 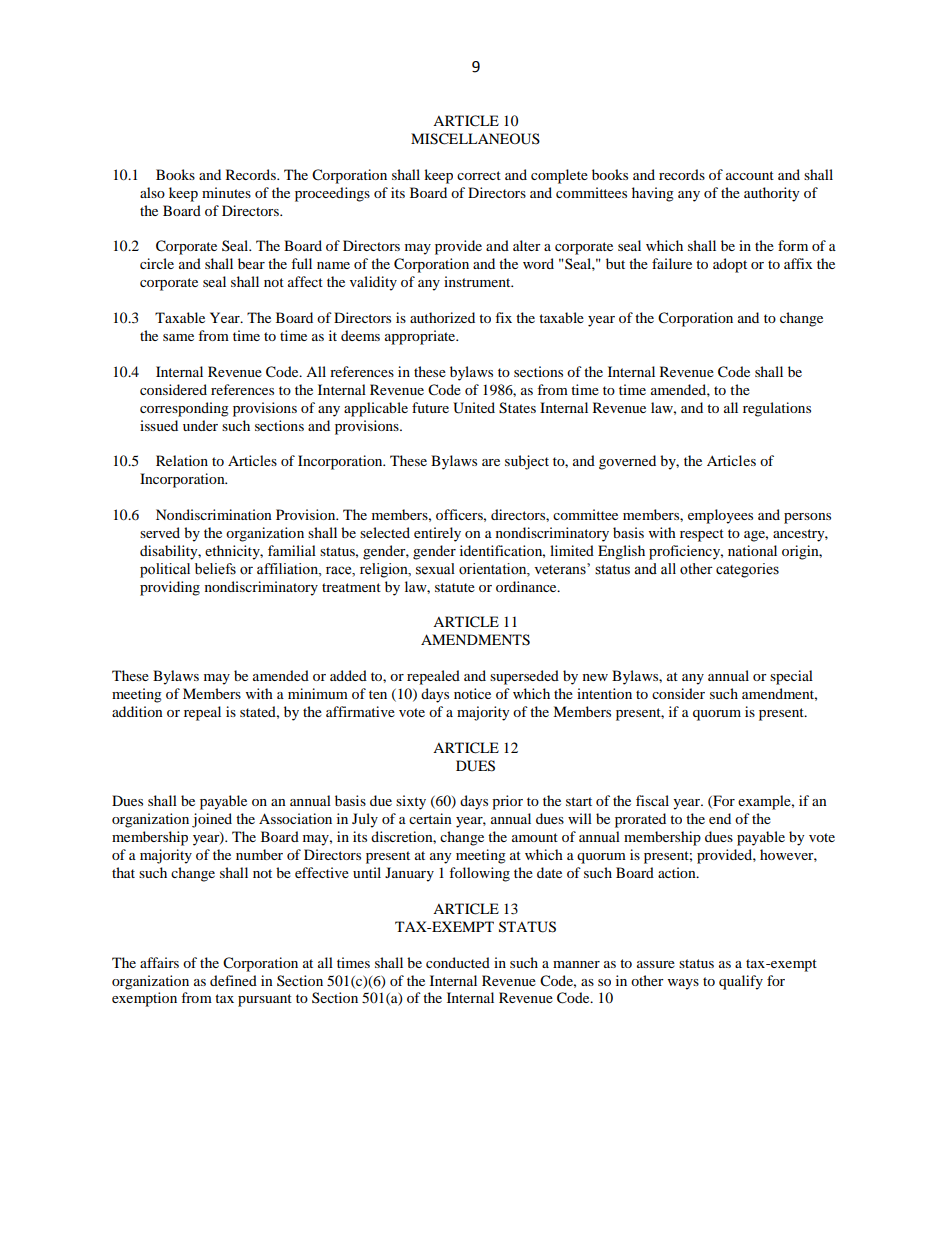 I want to click on special, so click(x=791, y=677).
